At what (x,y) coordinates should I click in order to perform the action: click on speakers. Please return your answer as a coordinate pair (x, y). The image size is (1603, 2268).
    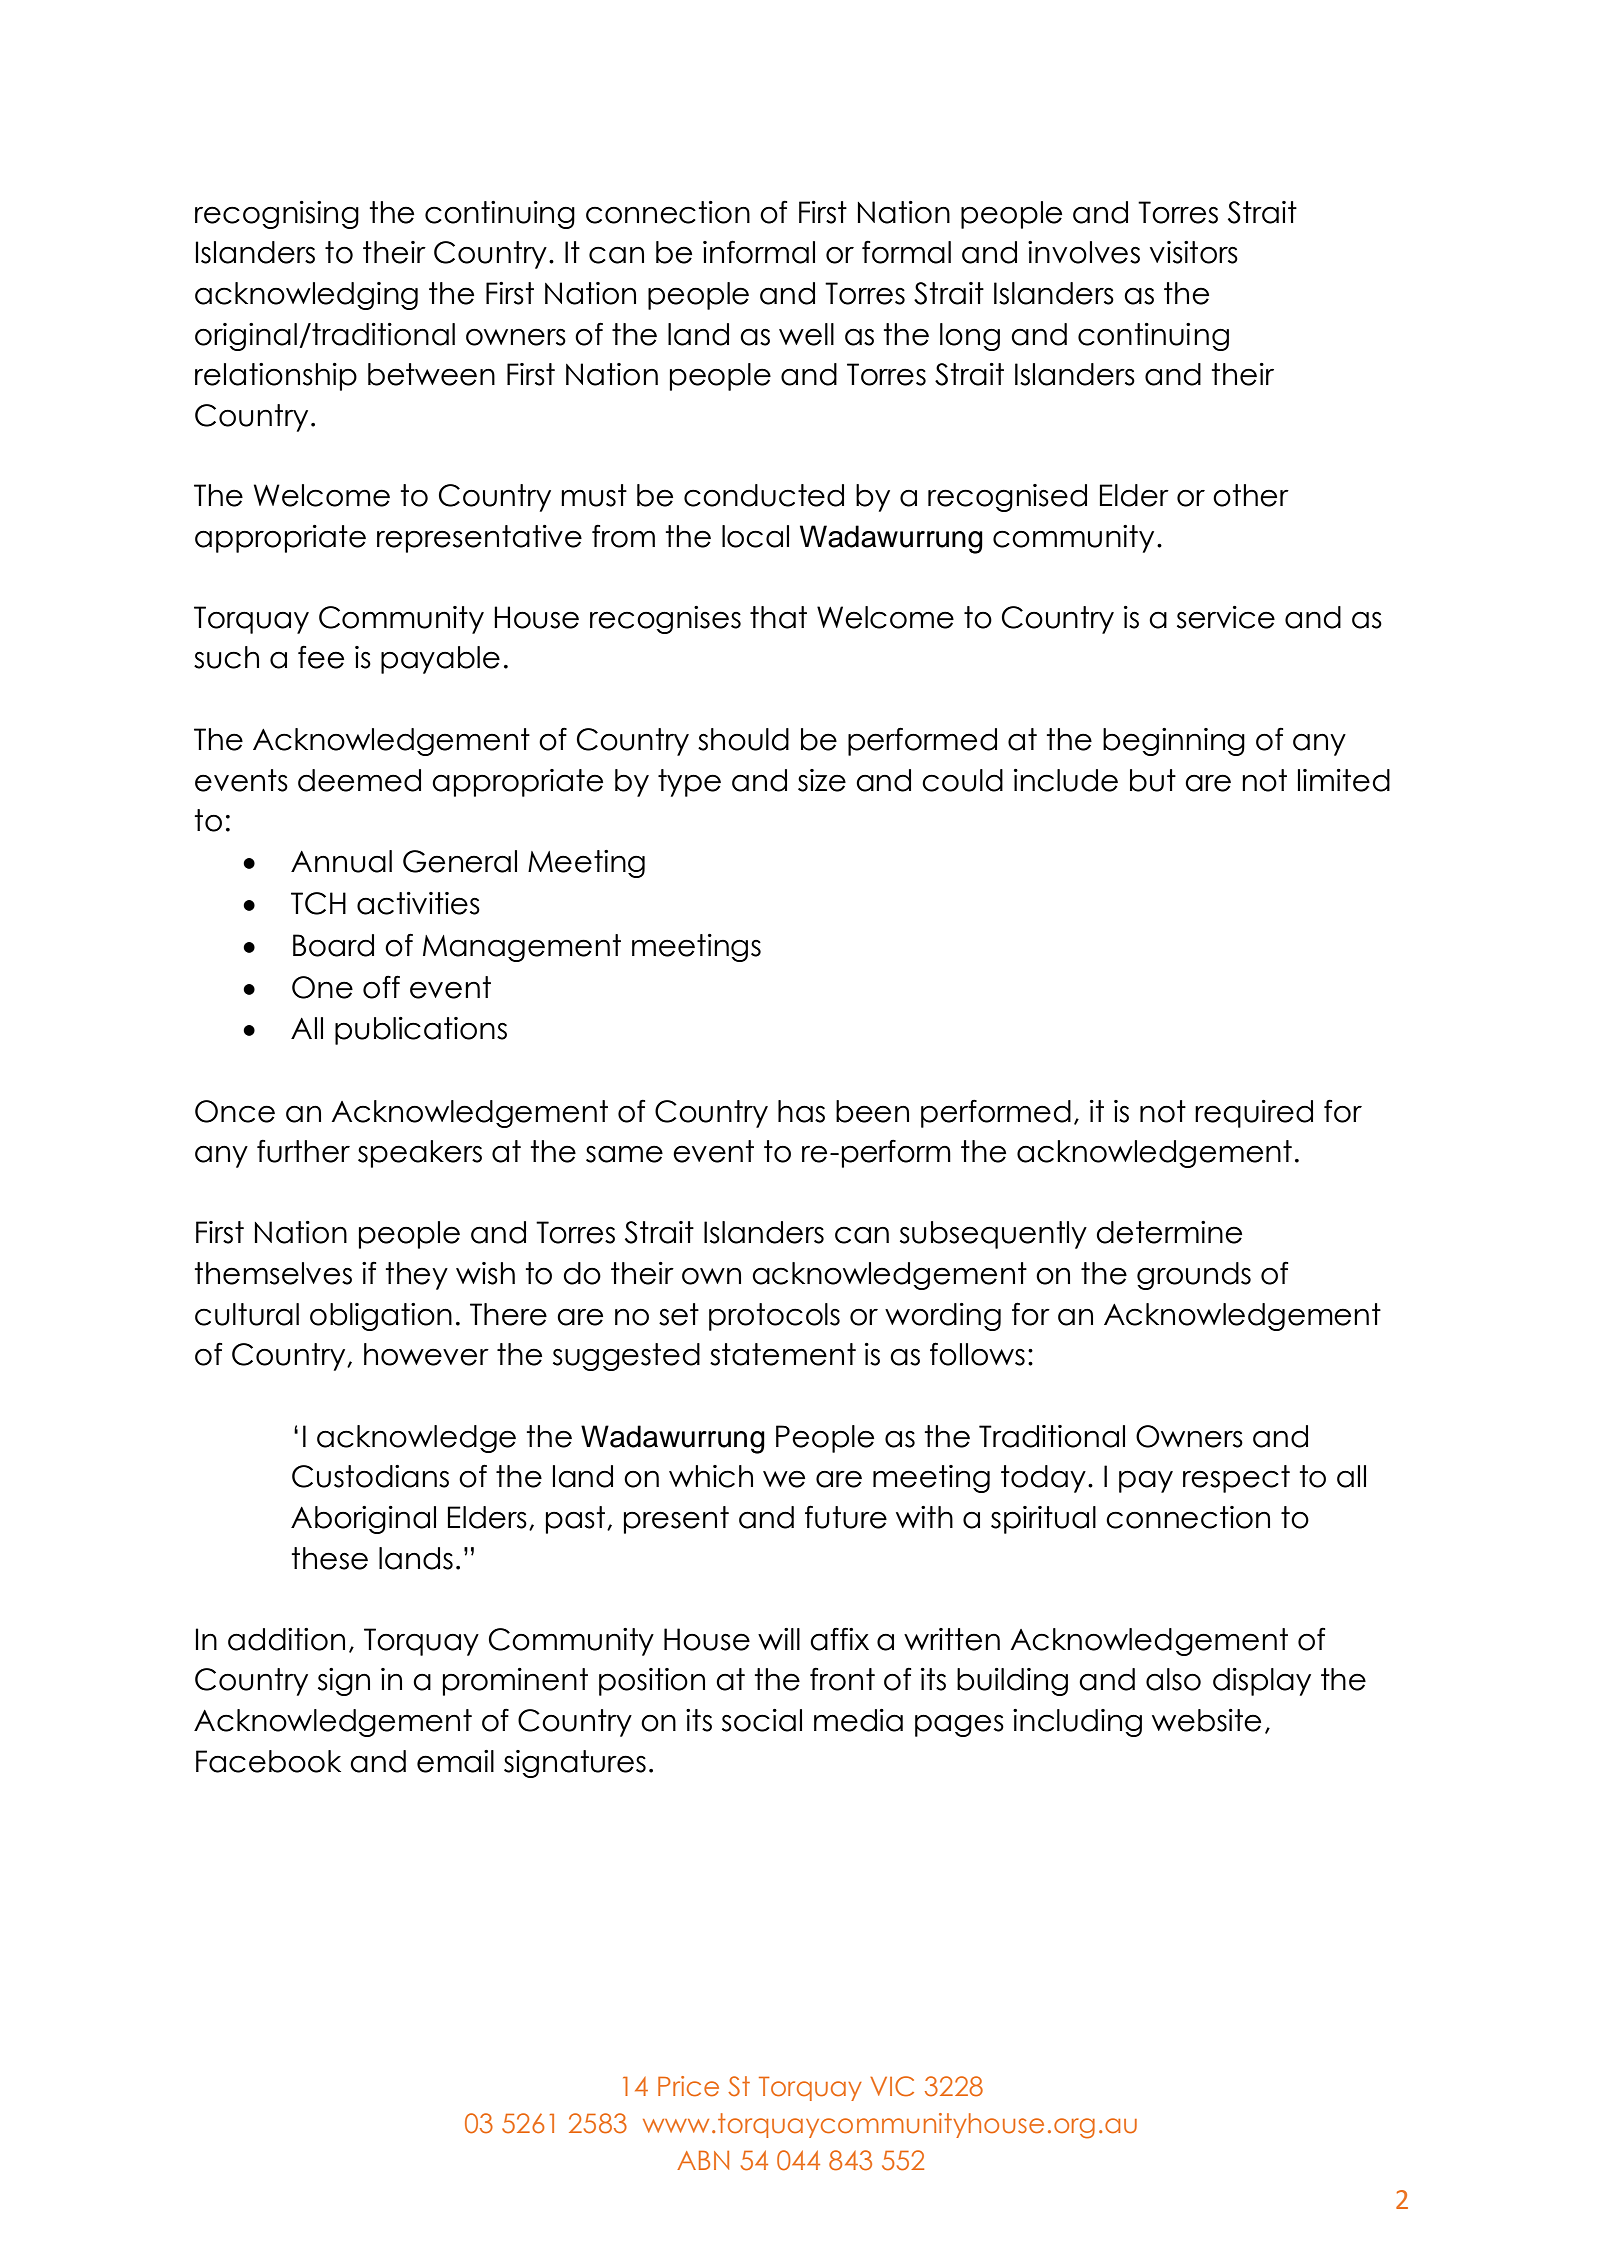
    Looking at the image, I should click on (420, 1154).
